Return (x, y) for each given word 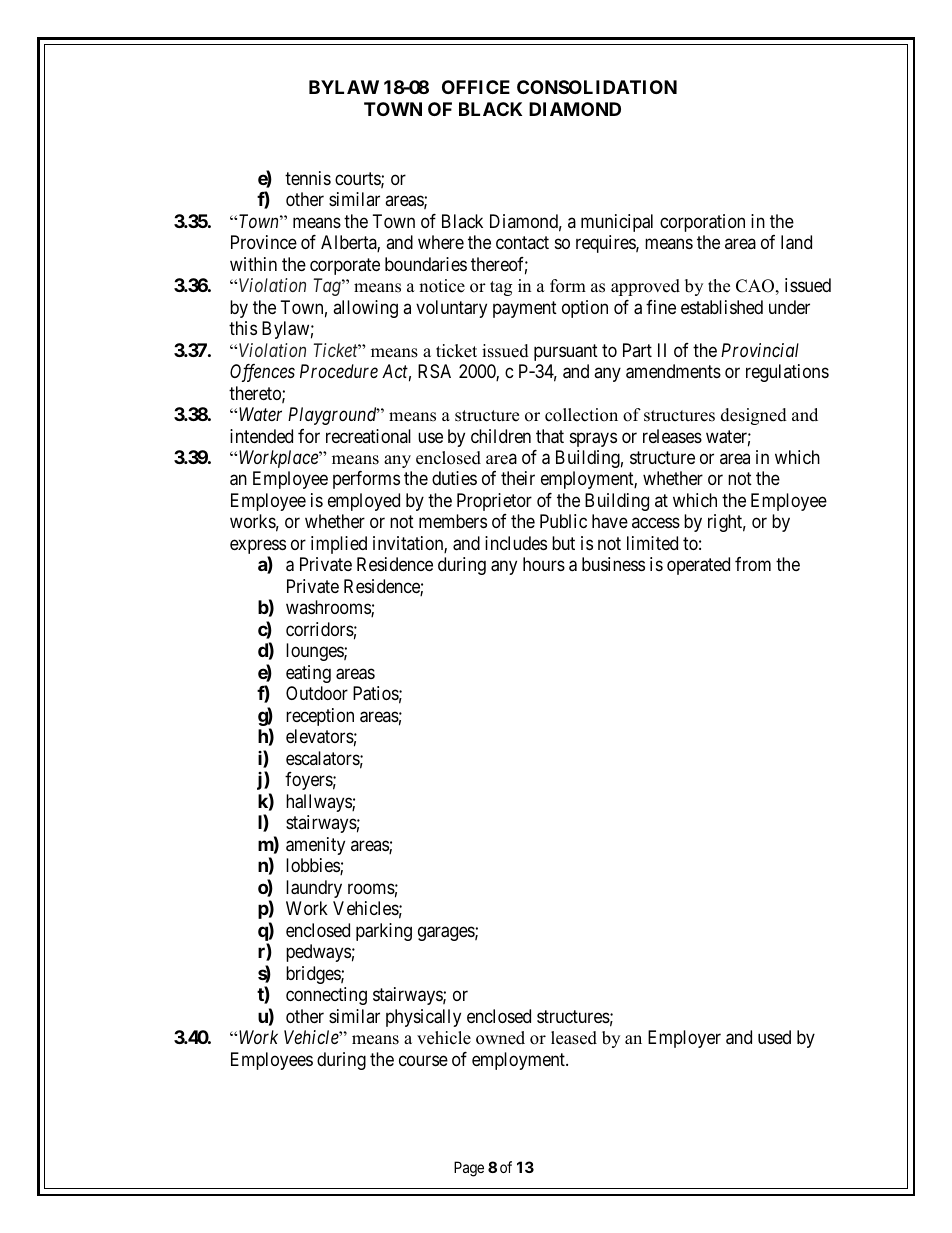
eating (308, 674)
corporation (702, 223)
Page (469, 1169)
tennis (308, 178)
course (423, 1060)
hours (544, 564)
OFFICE (476, 87)
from (753, 564)
